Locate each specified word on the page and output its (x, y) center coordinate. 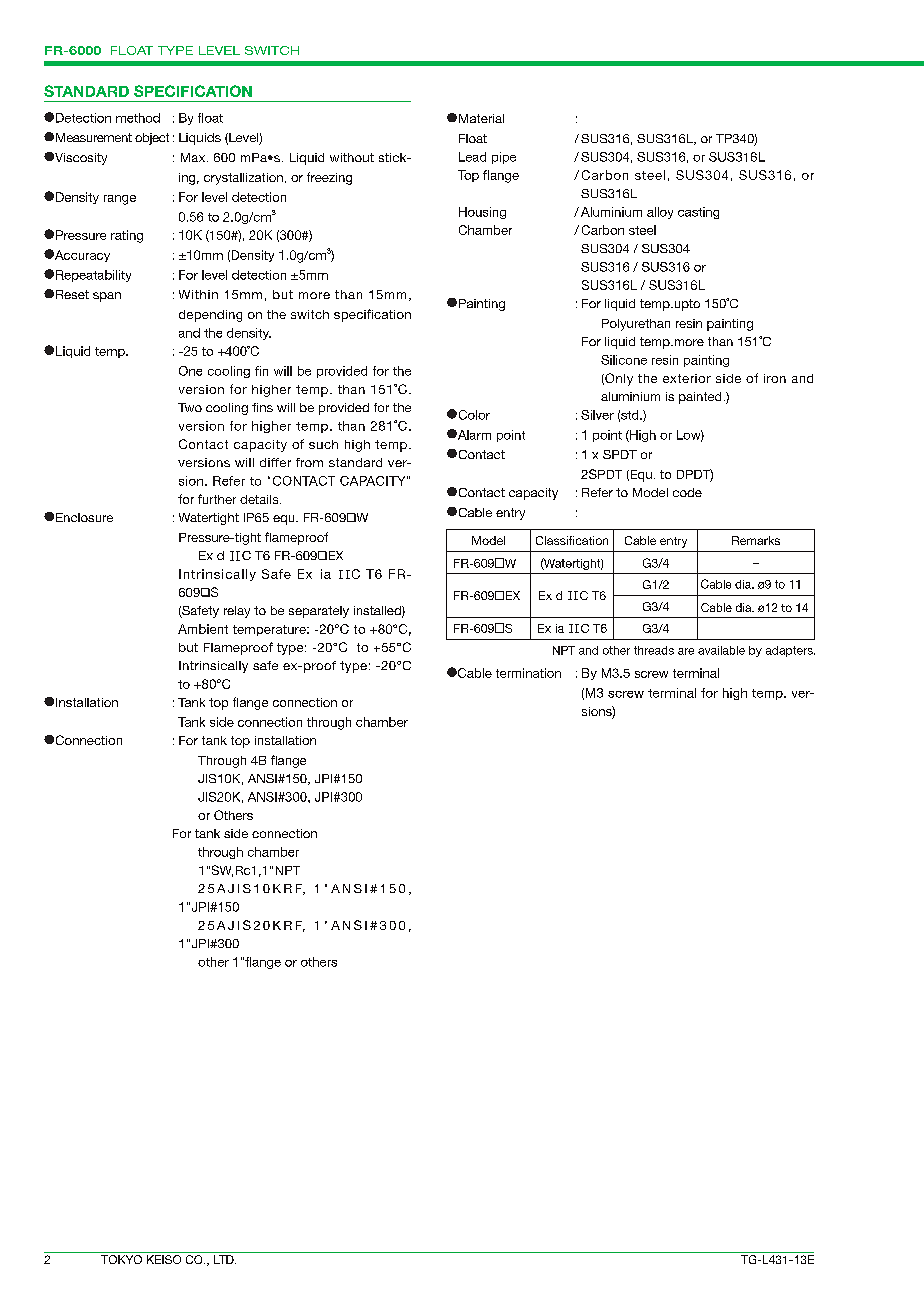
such (323, 444)
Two (190, 407)
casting (698, 213)
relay (237, 612)
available (721, 650)
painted (700, 398)
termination (528, 673)
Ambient (203, 629)
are (686, 651)
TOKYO (121, 1259)
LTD (225, 1259)
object (152, 139)
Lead (472, 157)
